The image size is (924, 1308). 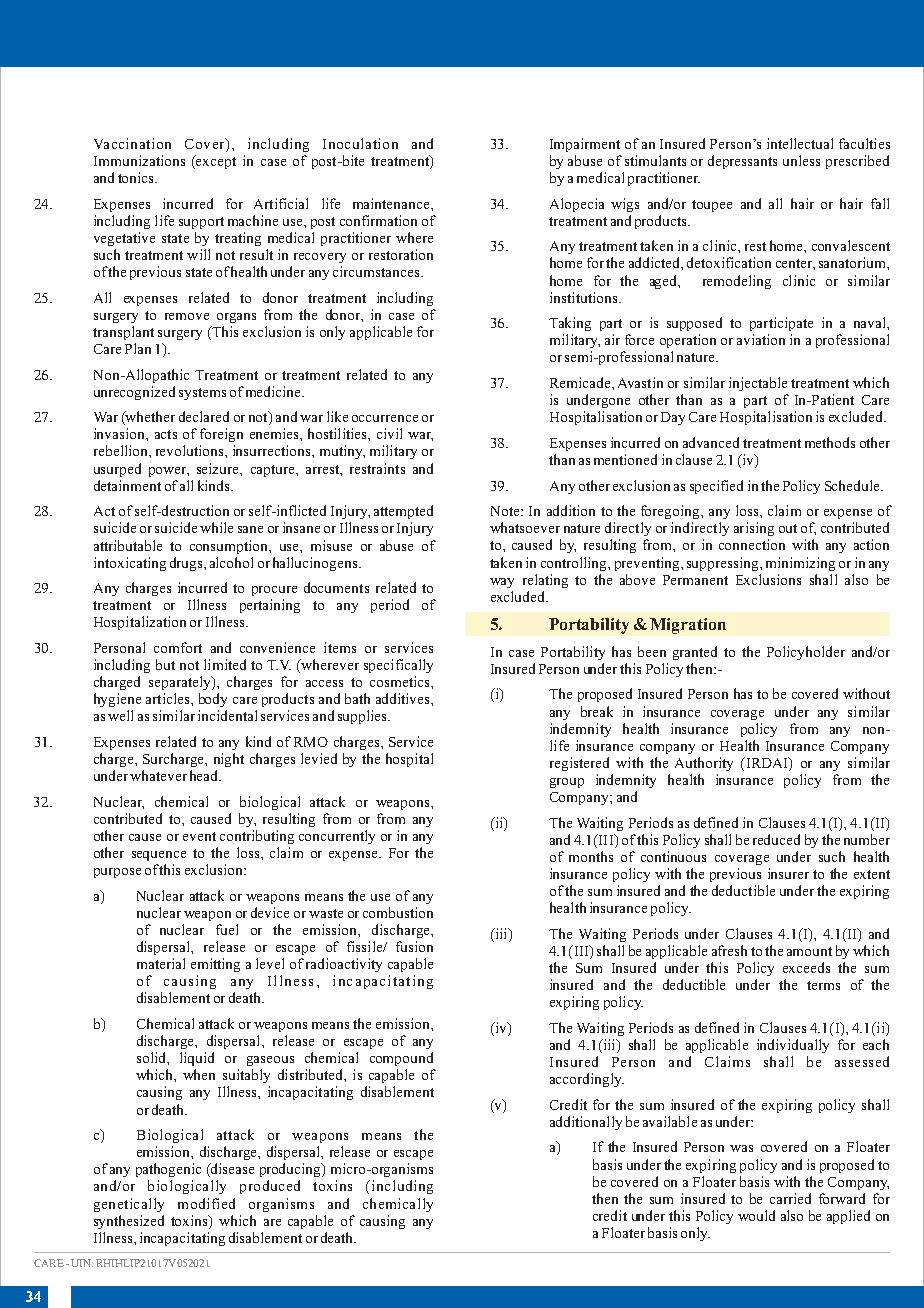 What do you see at coordinates (577, 205) in the image?
I see `Alopecia` at bounding box center [577, 205].
